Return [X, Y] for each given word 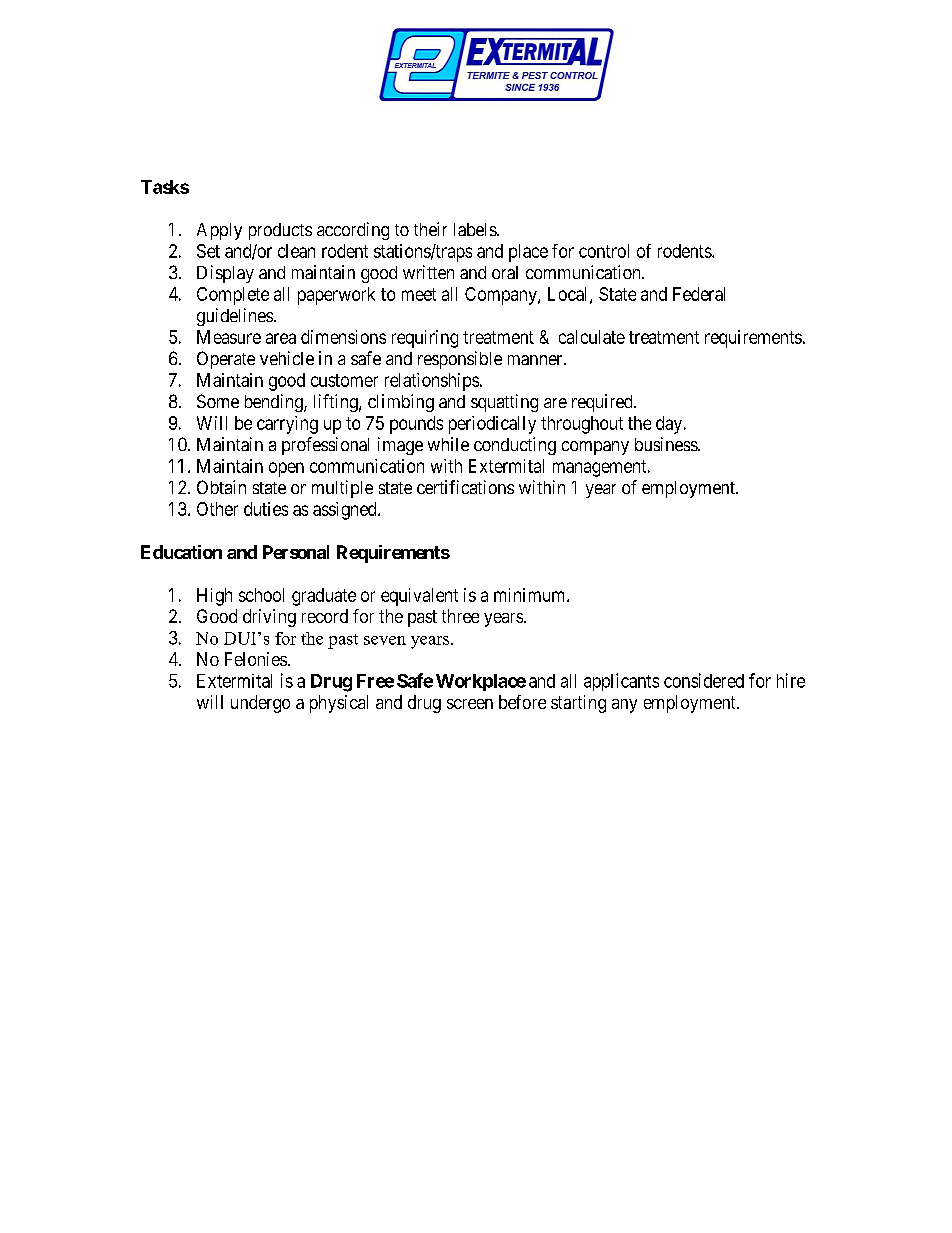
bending [275, 403]
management [601, 468]
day [670, 425]
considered [704, 680]
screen [470, 704]
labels [476, 229]
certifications [465, 487]
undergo [260, 704]
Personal [296, 552]
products [280, 231]
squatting [504, 403]
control [604, 251]
